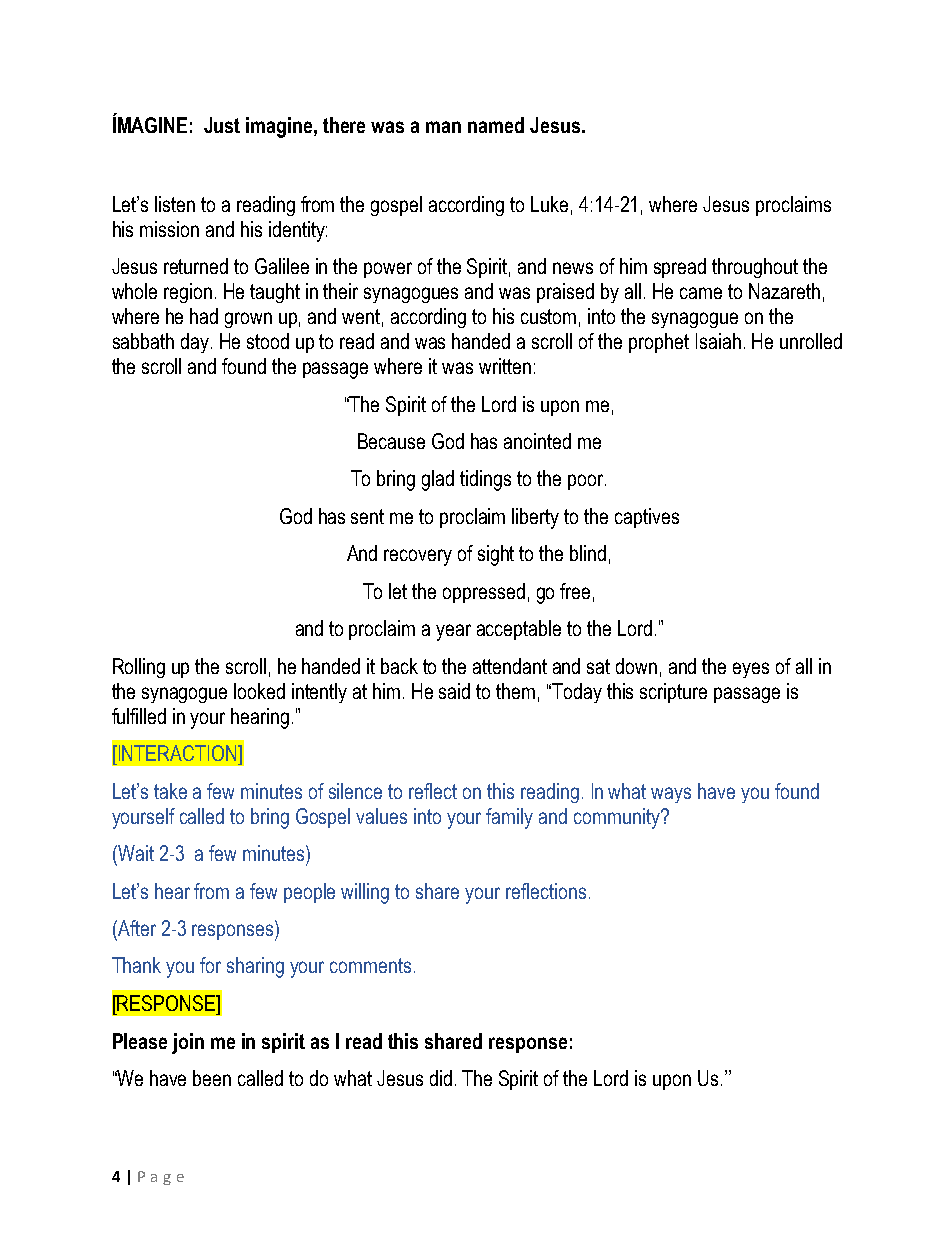  I want to click on stood, so click(268, 341).
